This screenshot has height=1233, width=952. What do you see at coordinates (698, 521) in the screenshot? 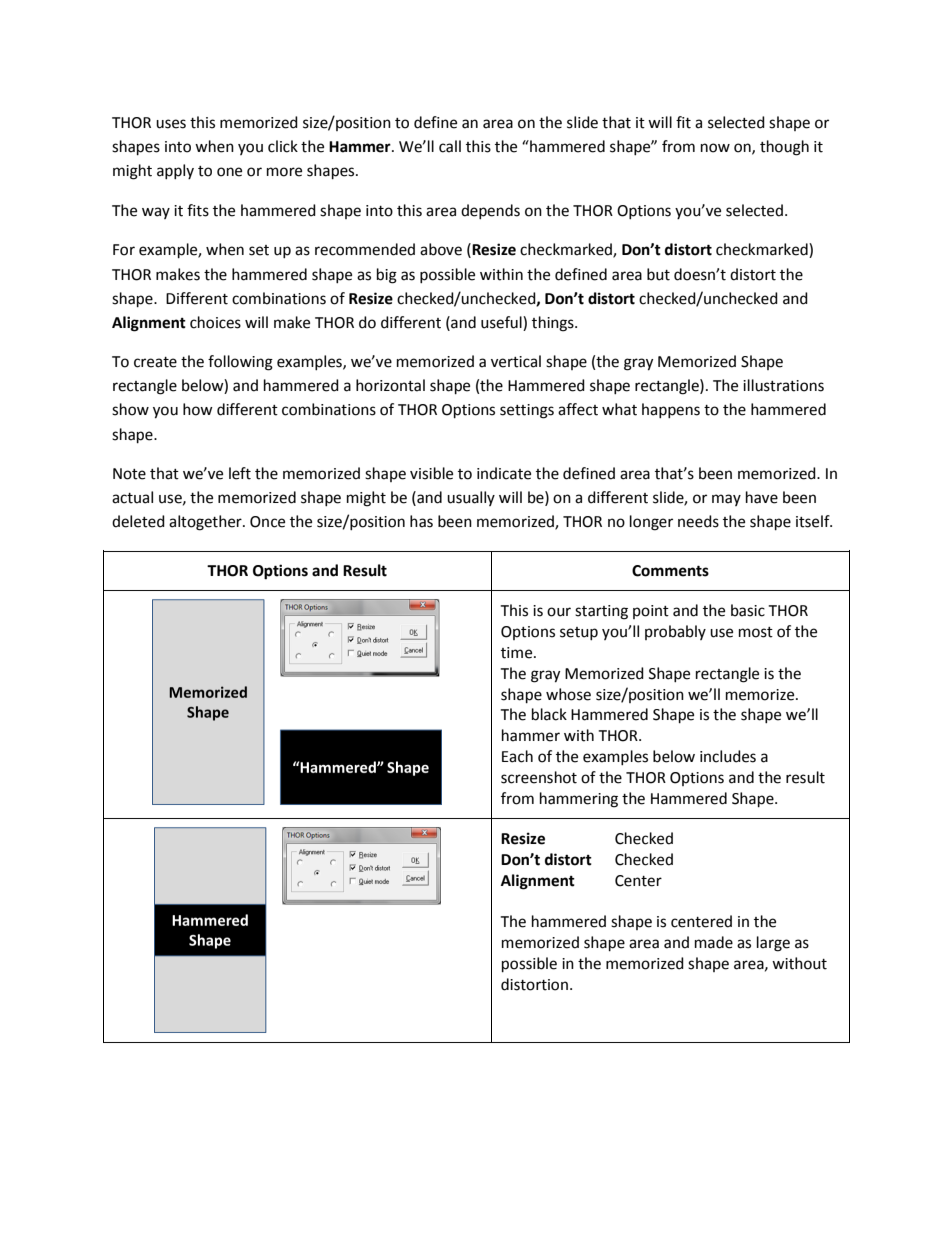
I see `needs` at bounding box center [698, 521].
